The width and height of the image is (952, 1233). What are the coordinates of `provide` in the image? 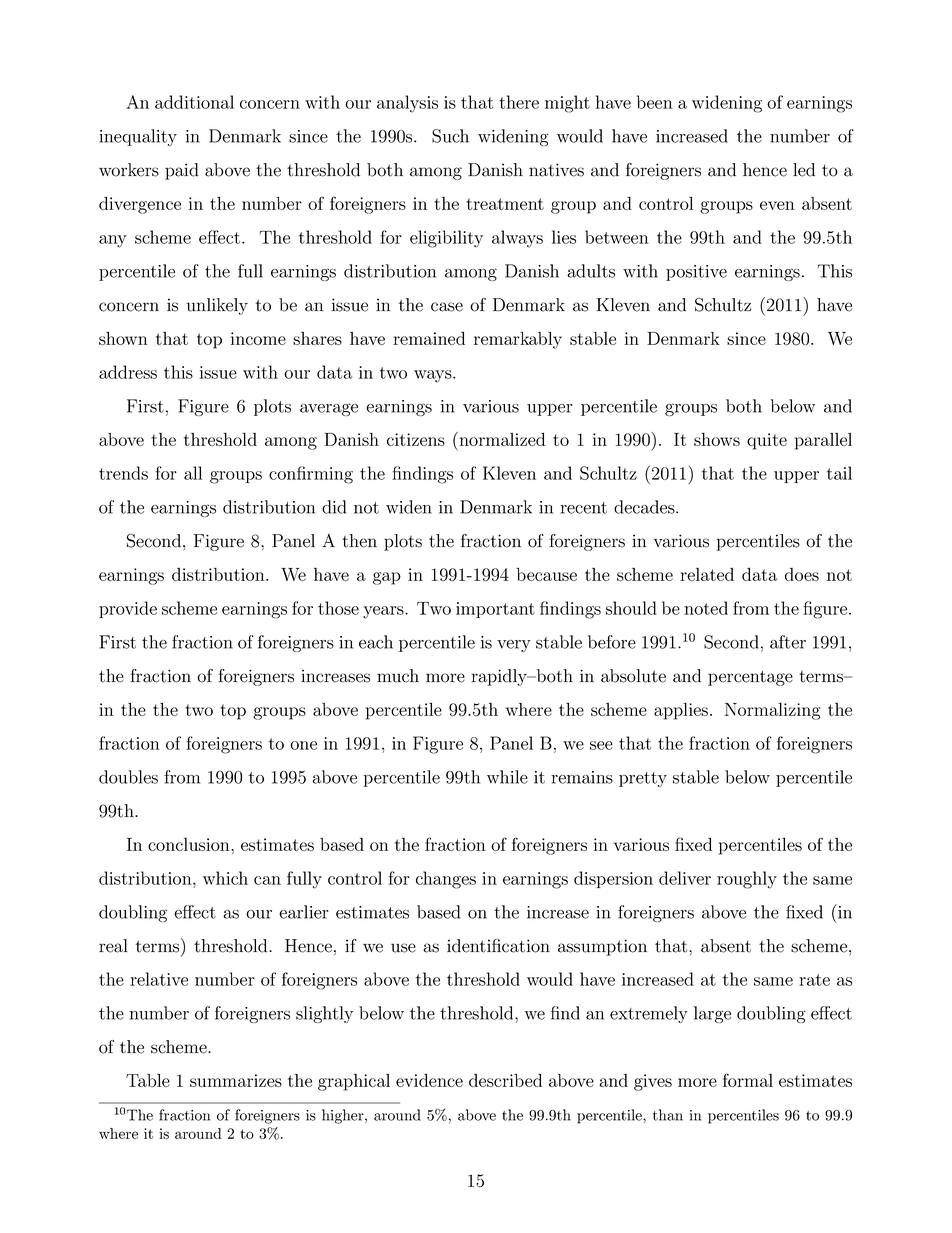 It's located at (128, 609).
